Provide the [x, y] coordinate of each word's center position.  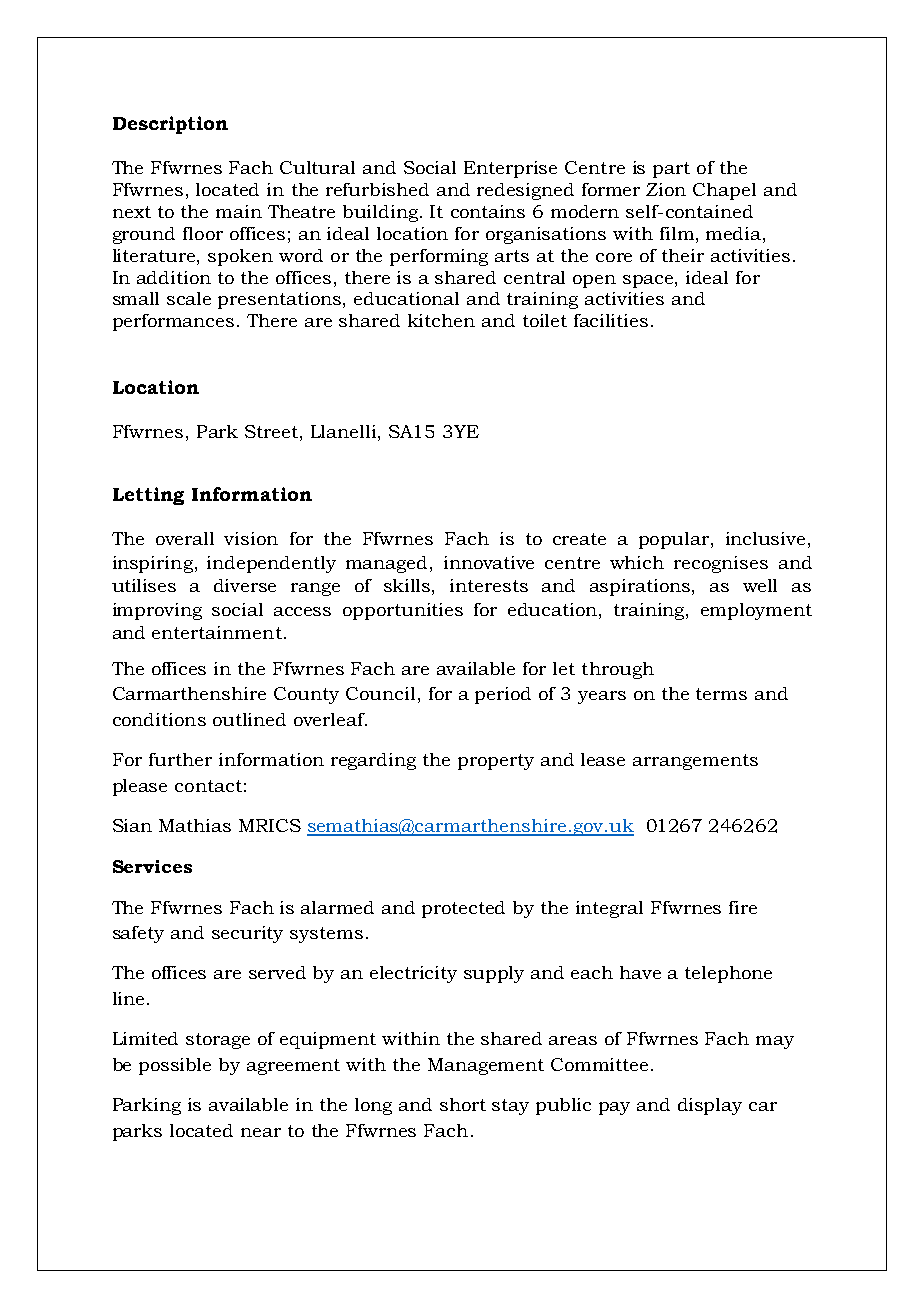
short [463, 1104]
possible [175, 1066]
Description [170, 125]
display [710, 1106]
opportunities [403, 611]
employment [756, 611]
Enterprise [510, 169]
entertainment [217, 632]
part [671, 170]
